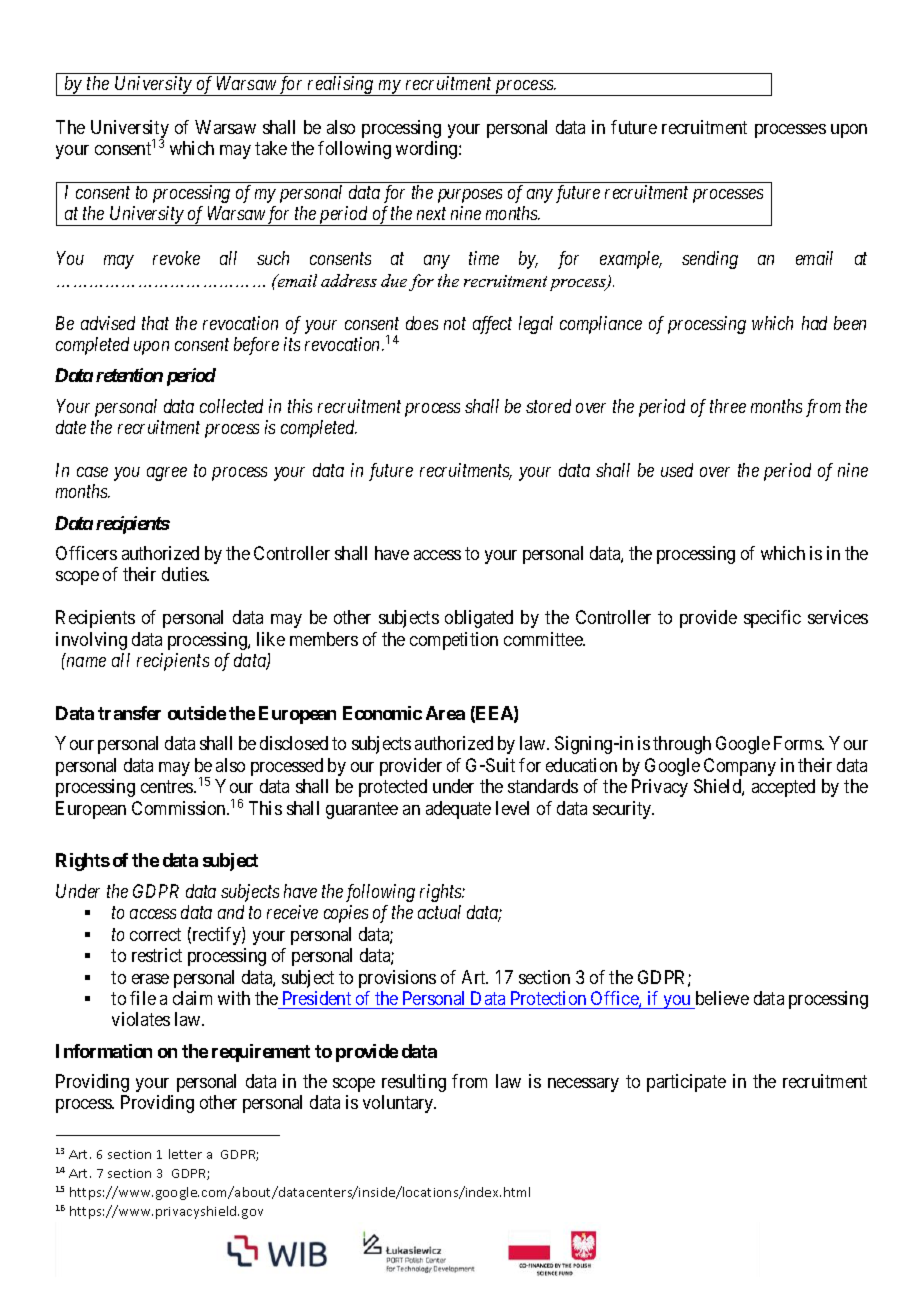  What do you see at coordinates (548, 406) in the image?
I see `stored` at bounding box center [548, 406].
